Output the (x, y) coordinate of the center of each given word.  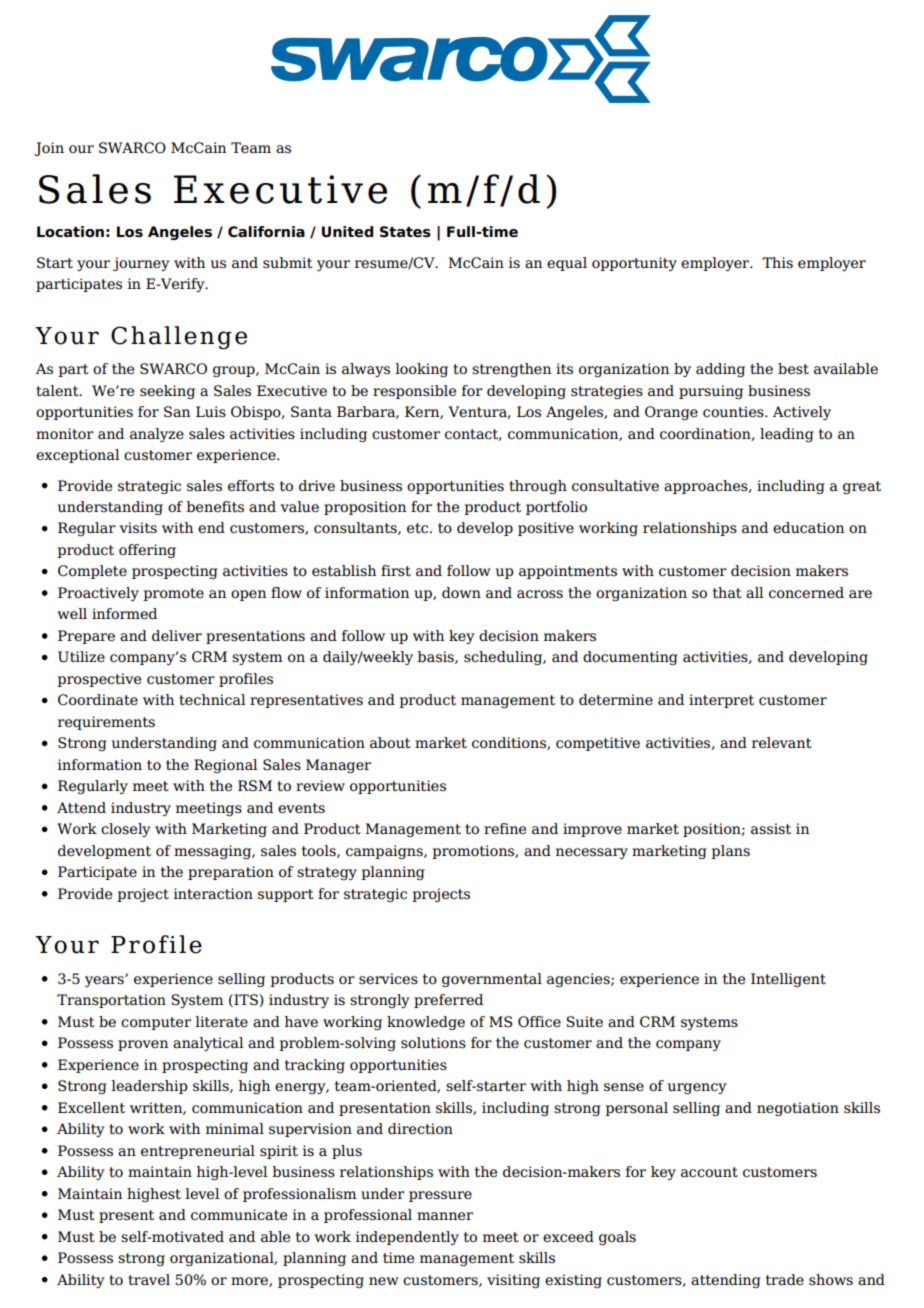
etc (419, 528)
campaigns (385, 852)
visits (138, 528)
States (405, 232)
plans (730, 852)
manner (445, 1216)
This (777, 263)
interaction (213, 894)
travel (149, 1280)
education (808, 528)
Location (70, 232)
